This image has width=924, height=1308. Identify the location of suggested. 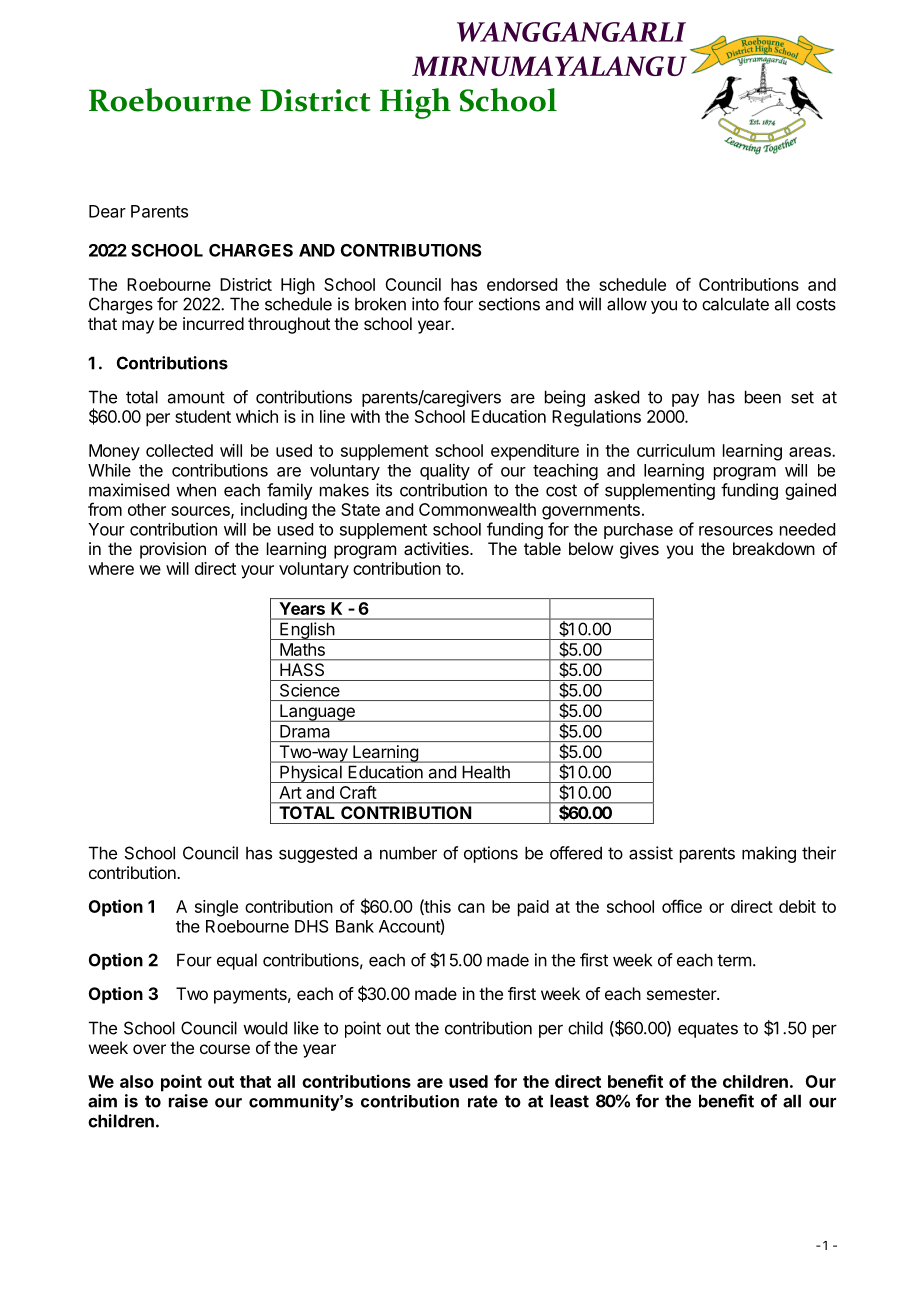
(318, 854).
